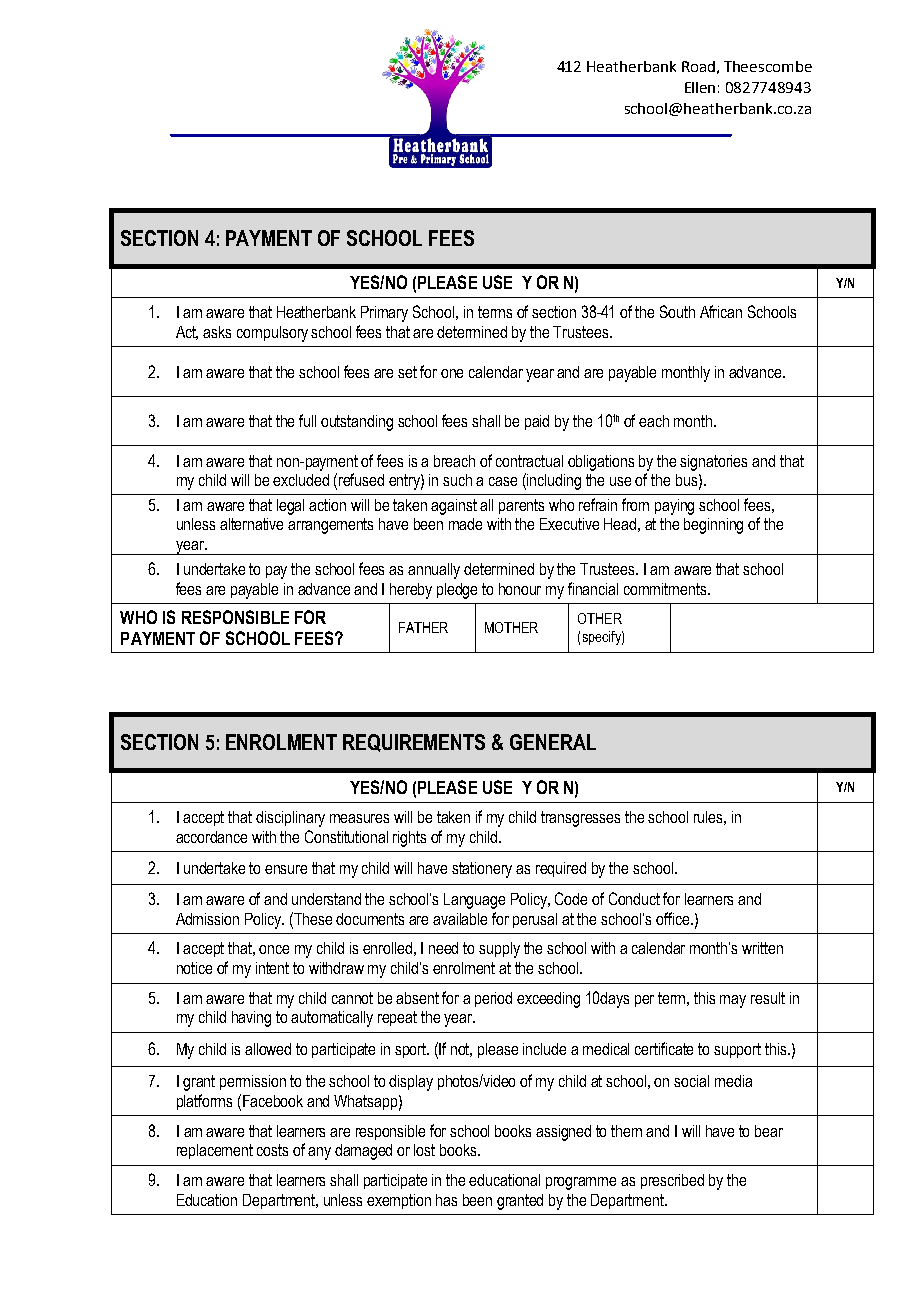 Image resolution: width=924 pixels, height=1308 pixels. I want to click on Language, so click(474, 901).
